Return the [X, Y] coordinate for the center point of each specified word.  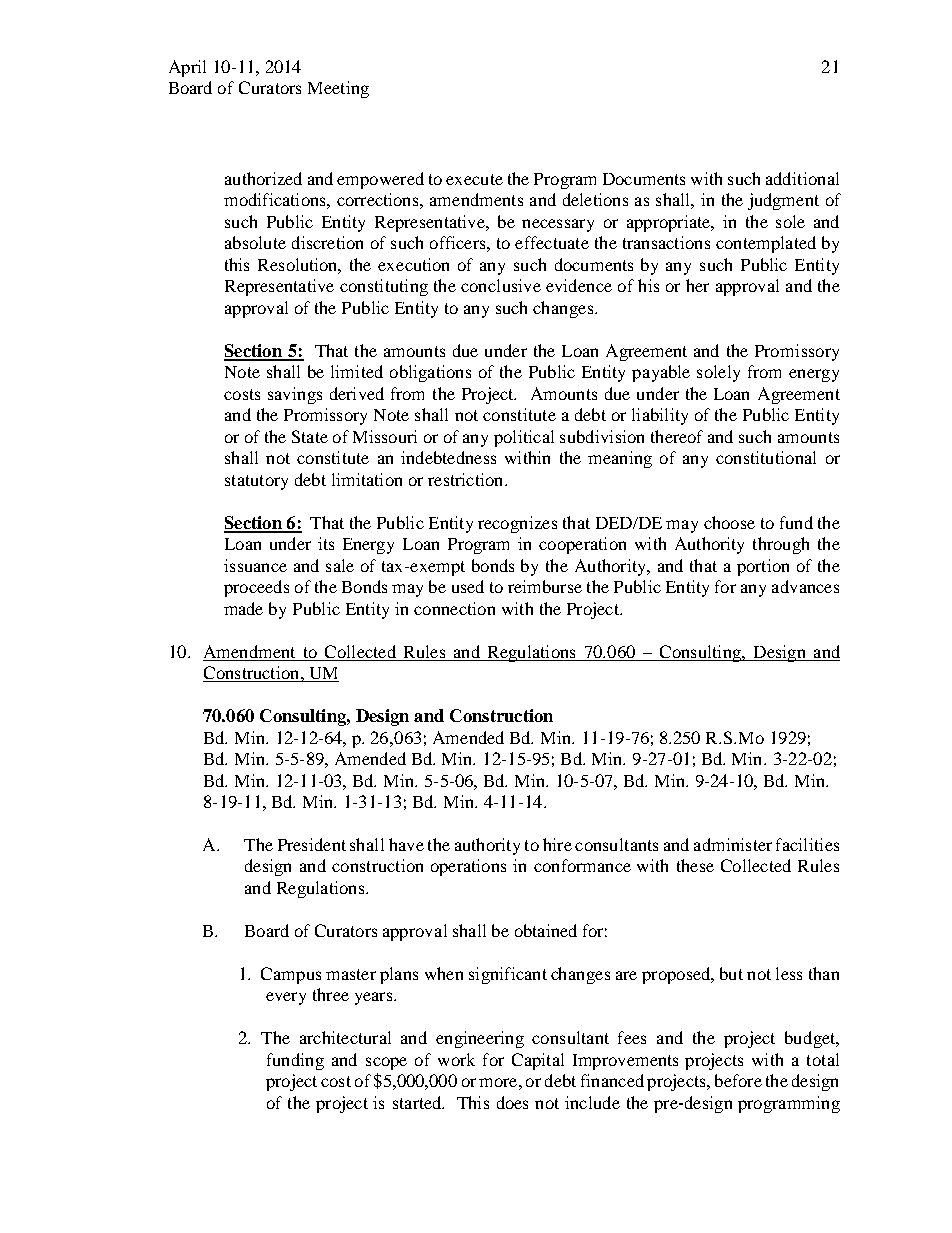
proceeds [256, 588]
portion [763, 567]
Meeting [338, 89]
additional [802, 178]
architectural [345, 1037]
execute [474, 179]
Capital [538, 1061]
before [738, 1080]
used [468, 586]
